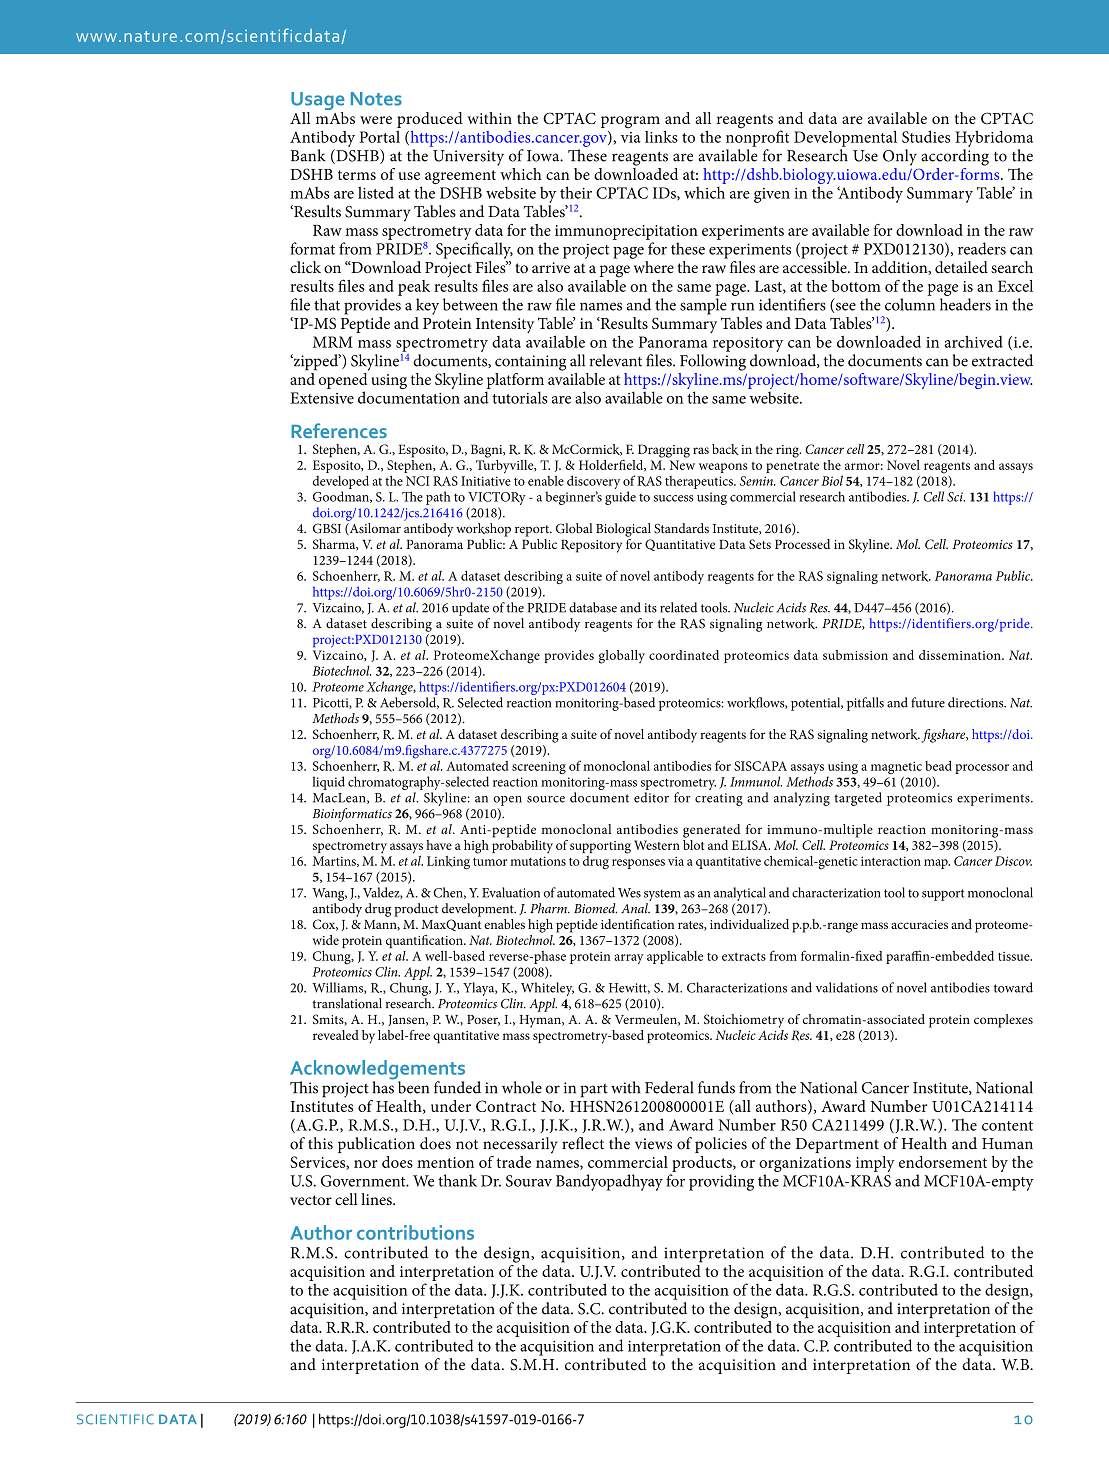 This page has width=1109, height=1458. Describe the element at coordinates (409, 703) in the page. I see `Aebersold` at that location.
